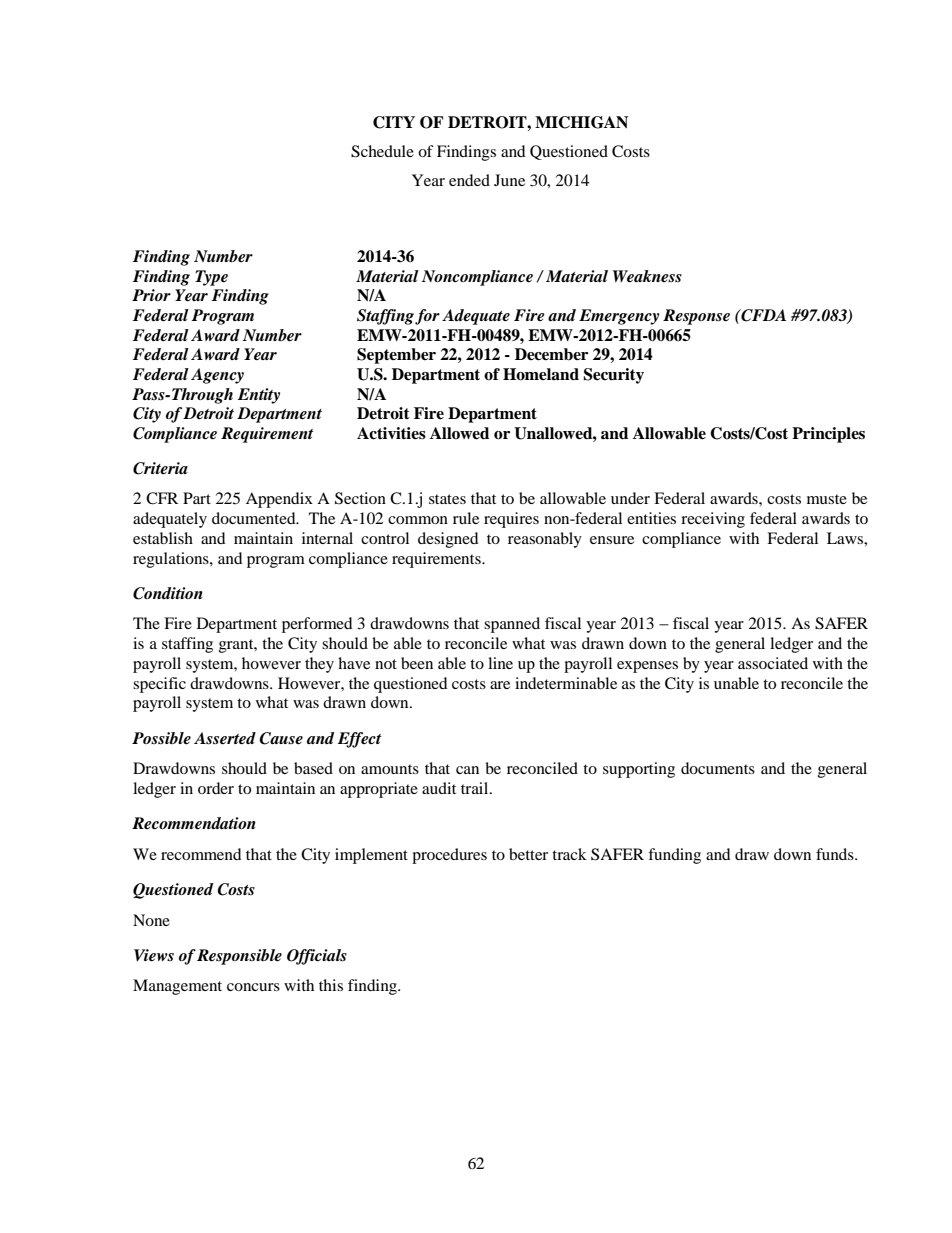 This screenshot has width=952, height=1233. Describe the element at coordinates (581, 122) in the screenshot. I see `MICHIGAN` at that location.
